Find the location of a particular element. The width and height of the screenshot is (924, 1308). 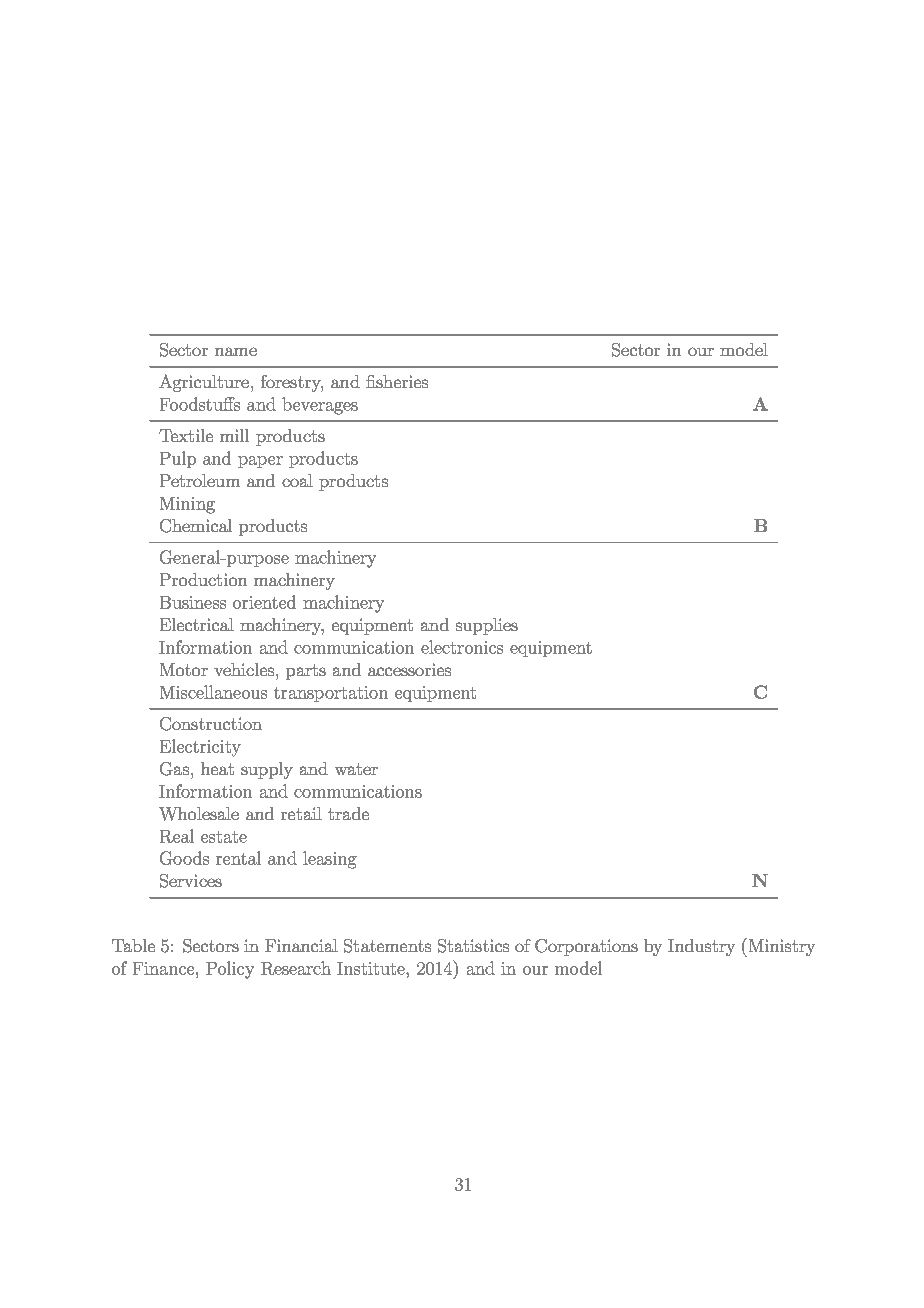

electronics is located at coordinates (462, 647).
